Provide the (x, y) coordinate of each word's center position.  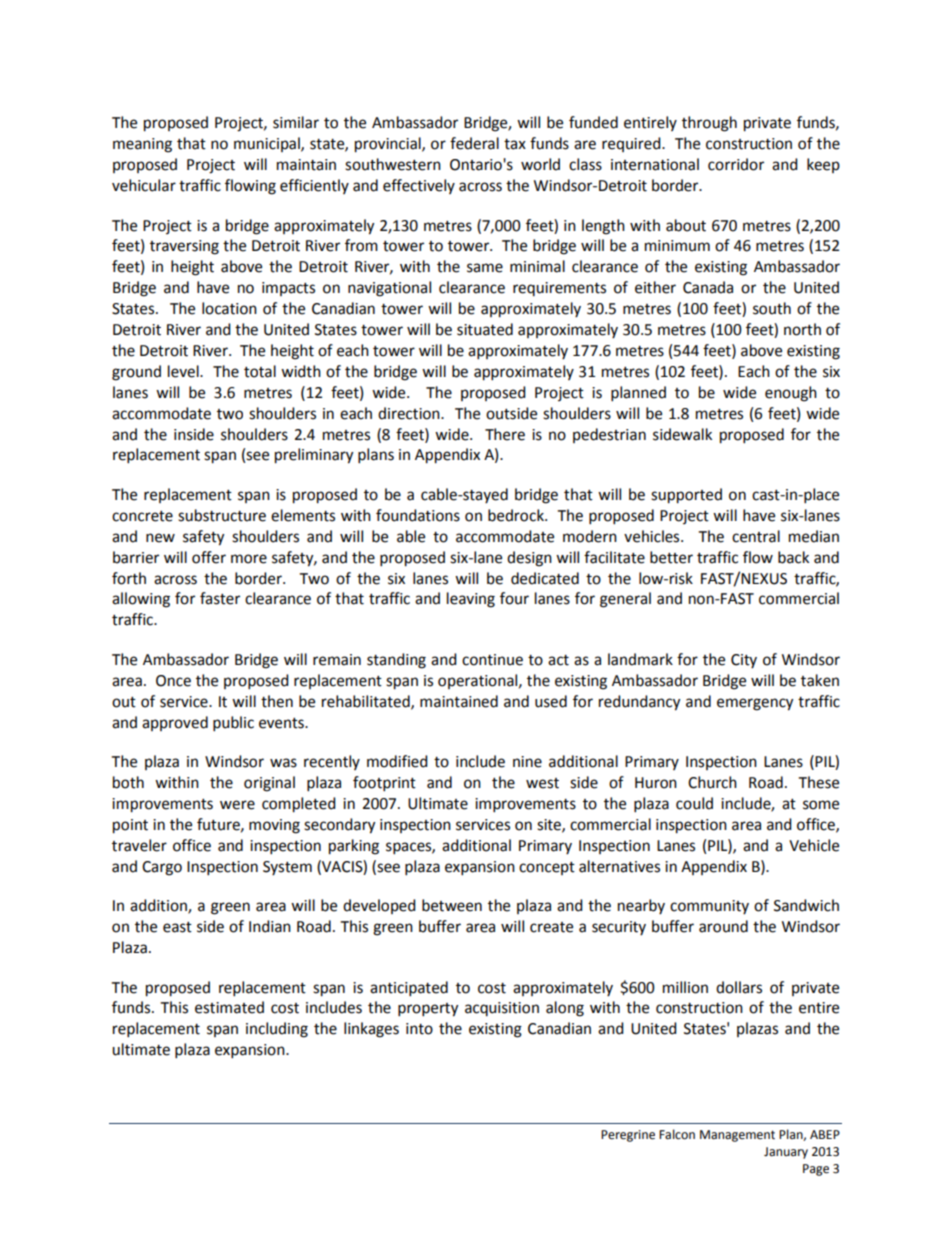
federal (474, 143)
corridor (736, 164)
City (744, 661)
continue (492, 660)
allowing (141, 600)
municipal (268, 144)
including (277, 1030)
